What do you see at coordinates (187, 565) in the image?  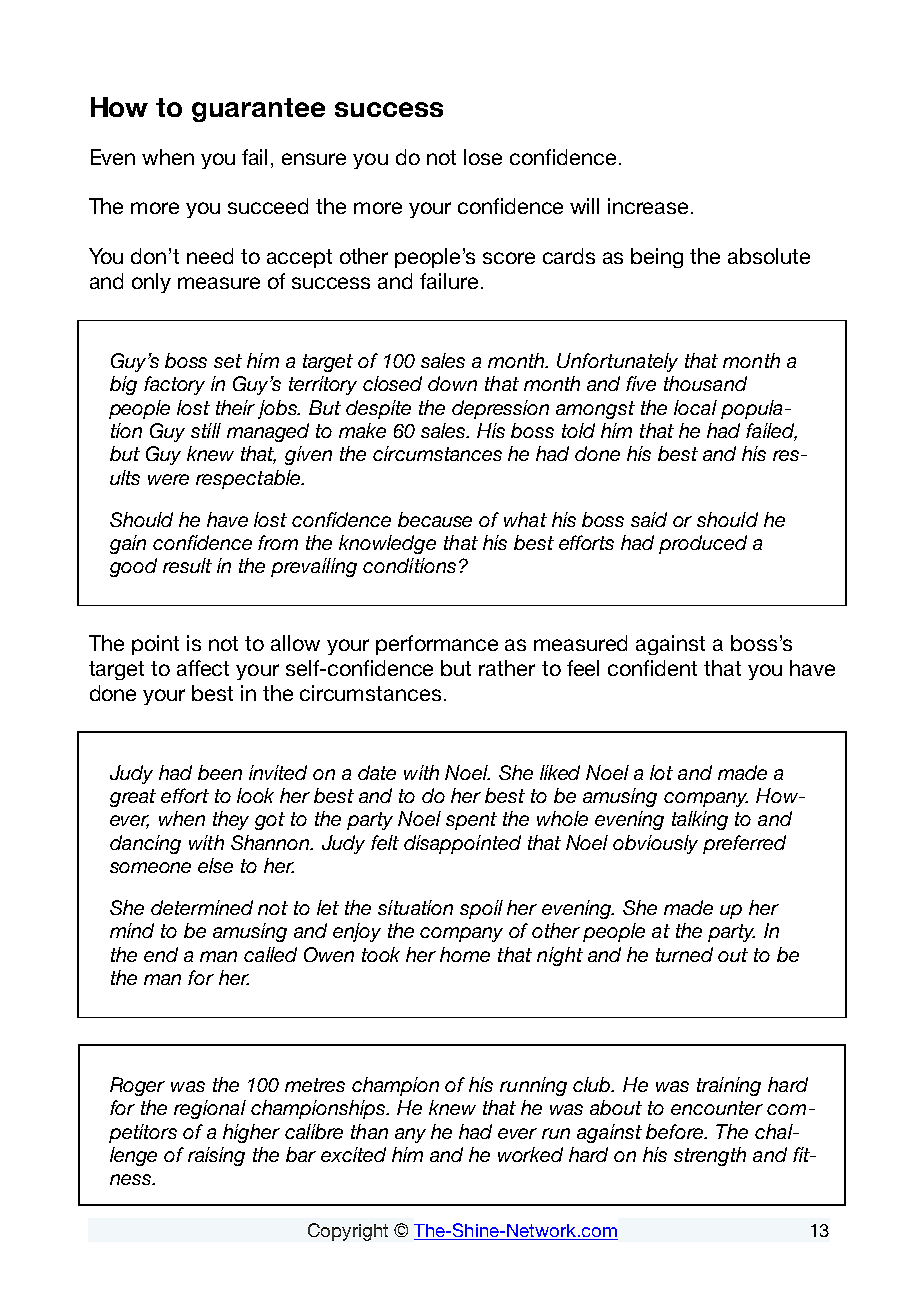 I see `result` at bounding box center [187, 565].
